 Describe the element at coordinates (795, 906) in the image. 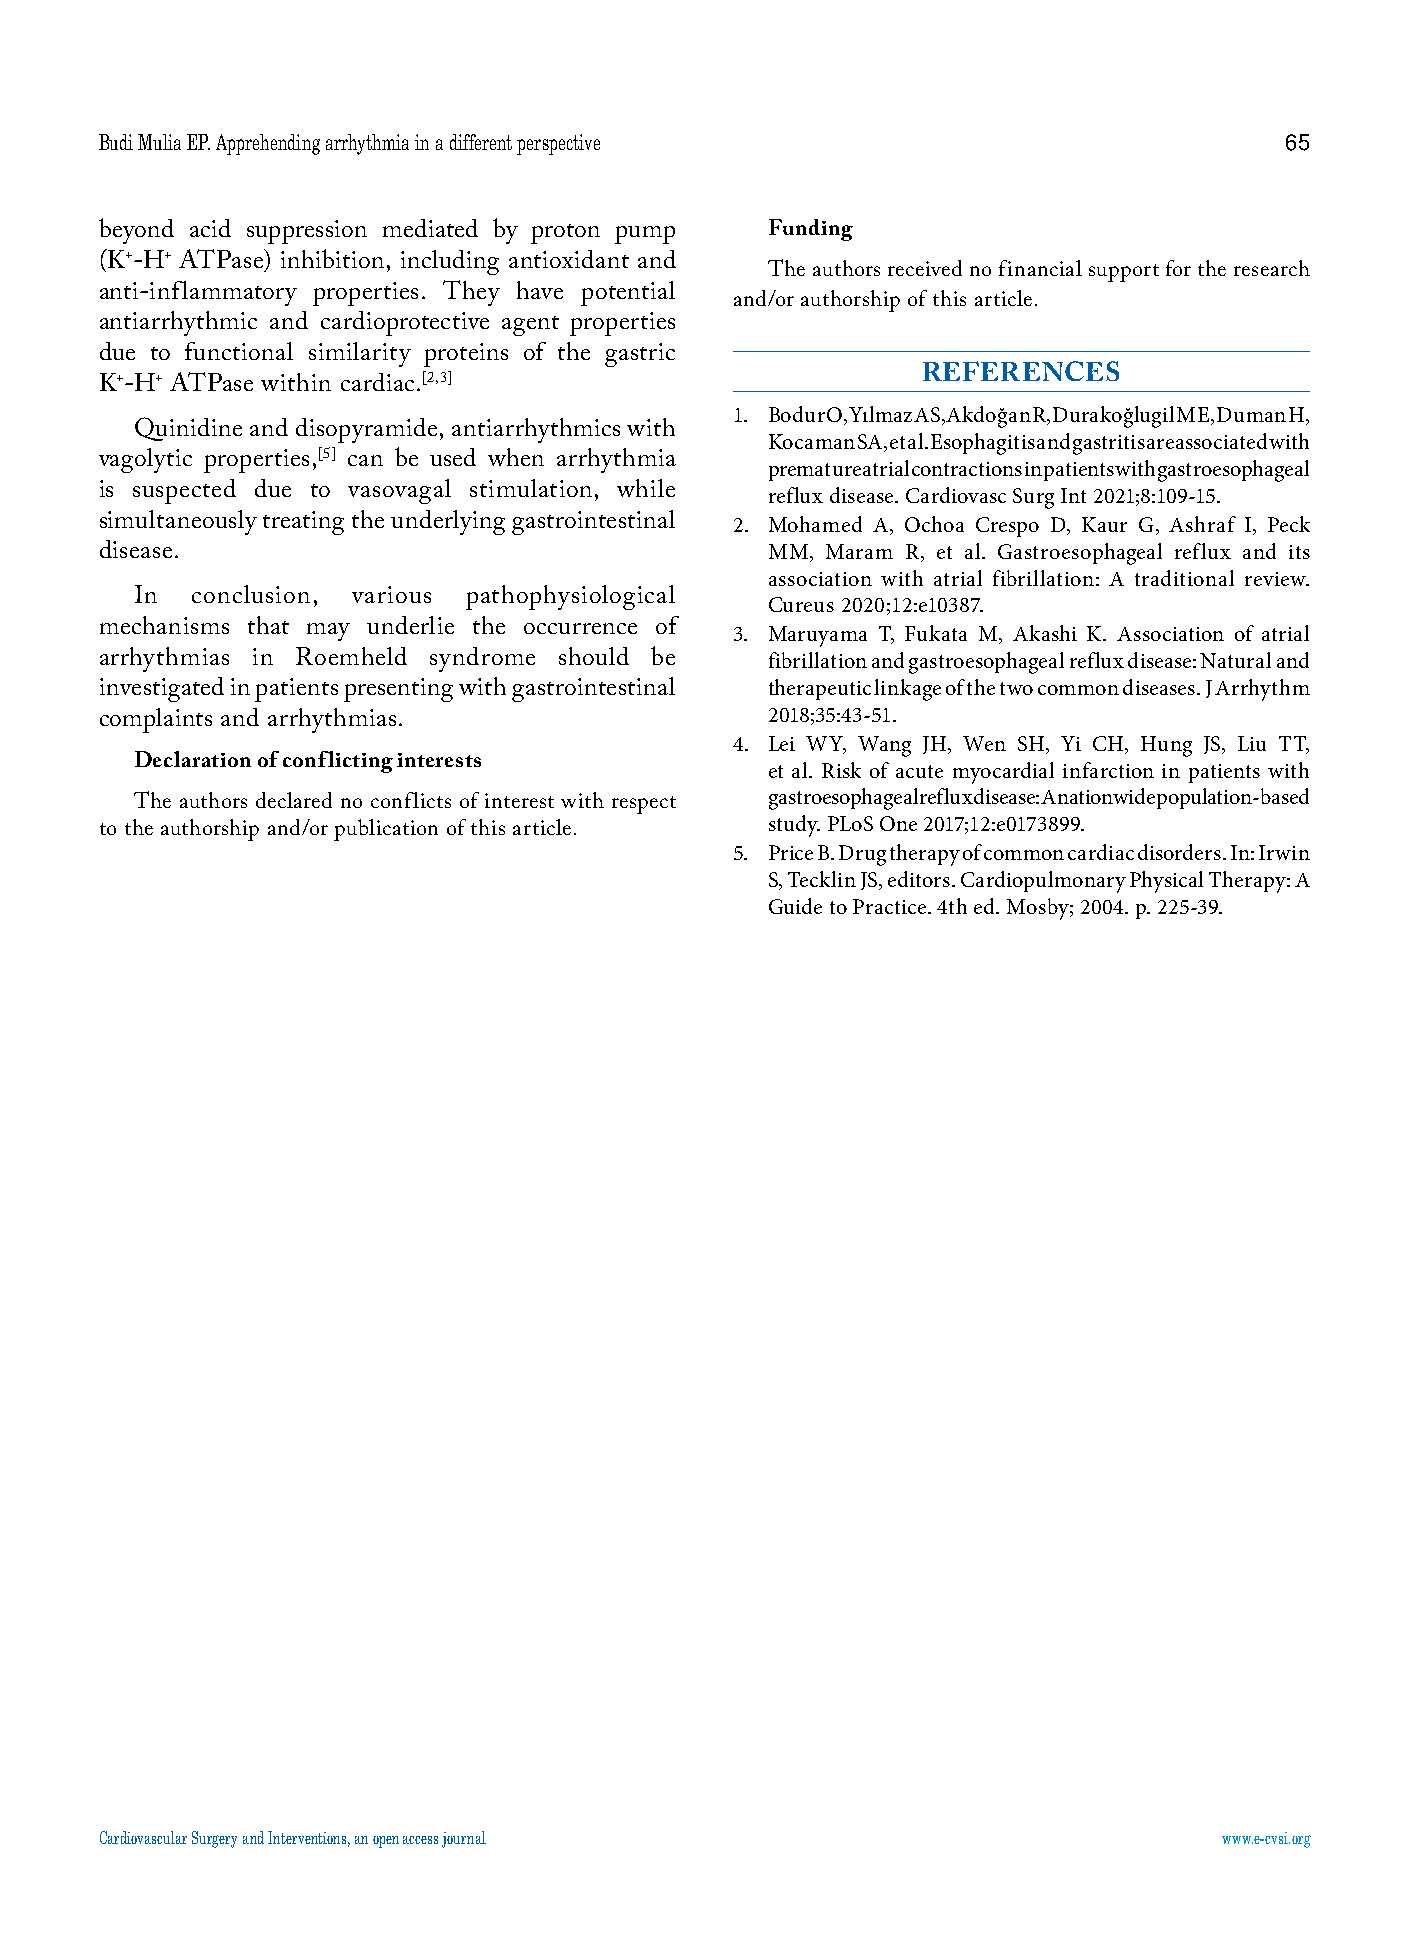

I see `Guide` at that location.
